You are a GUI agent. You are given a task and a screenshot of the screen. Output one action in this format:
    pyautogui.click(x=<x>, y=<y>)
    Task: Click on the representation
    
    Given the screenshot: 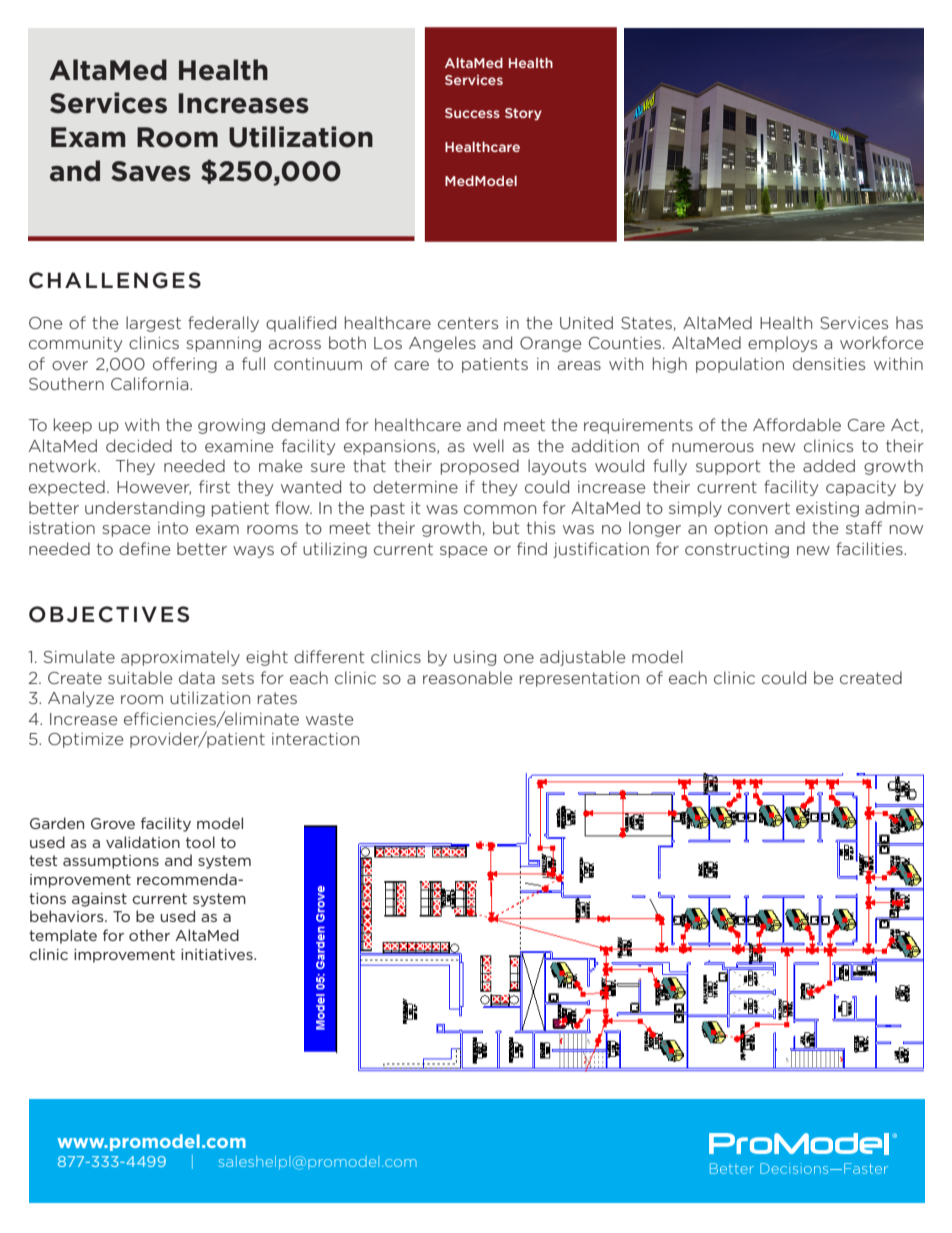 What is the action you would take?
    pyautogui.click(x=579, y=679)
